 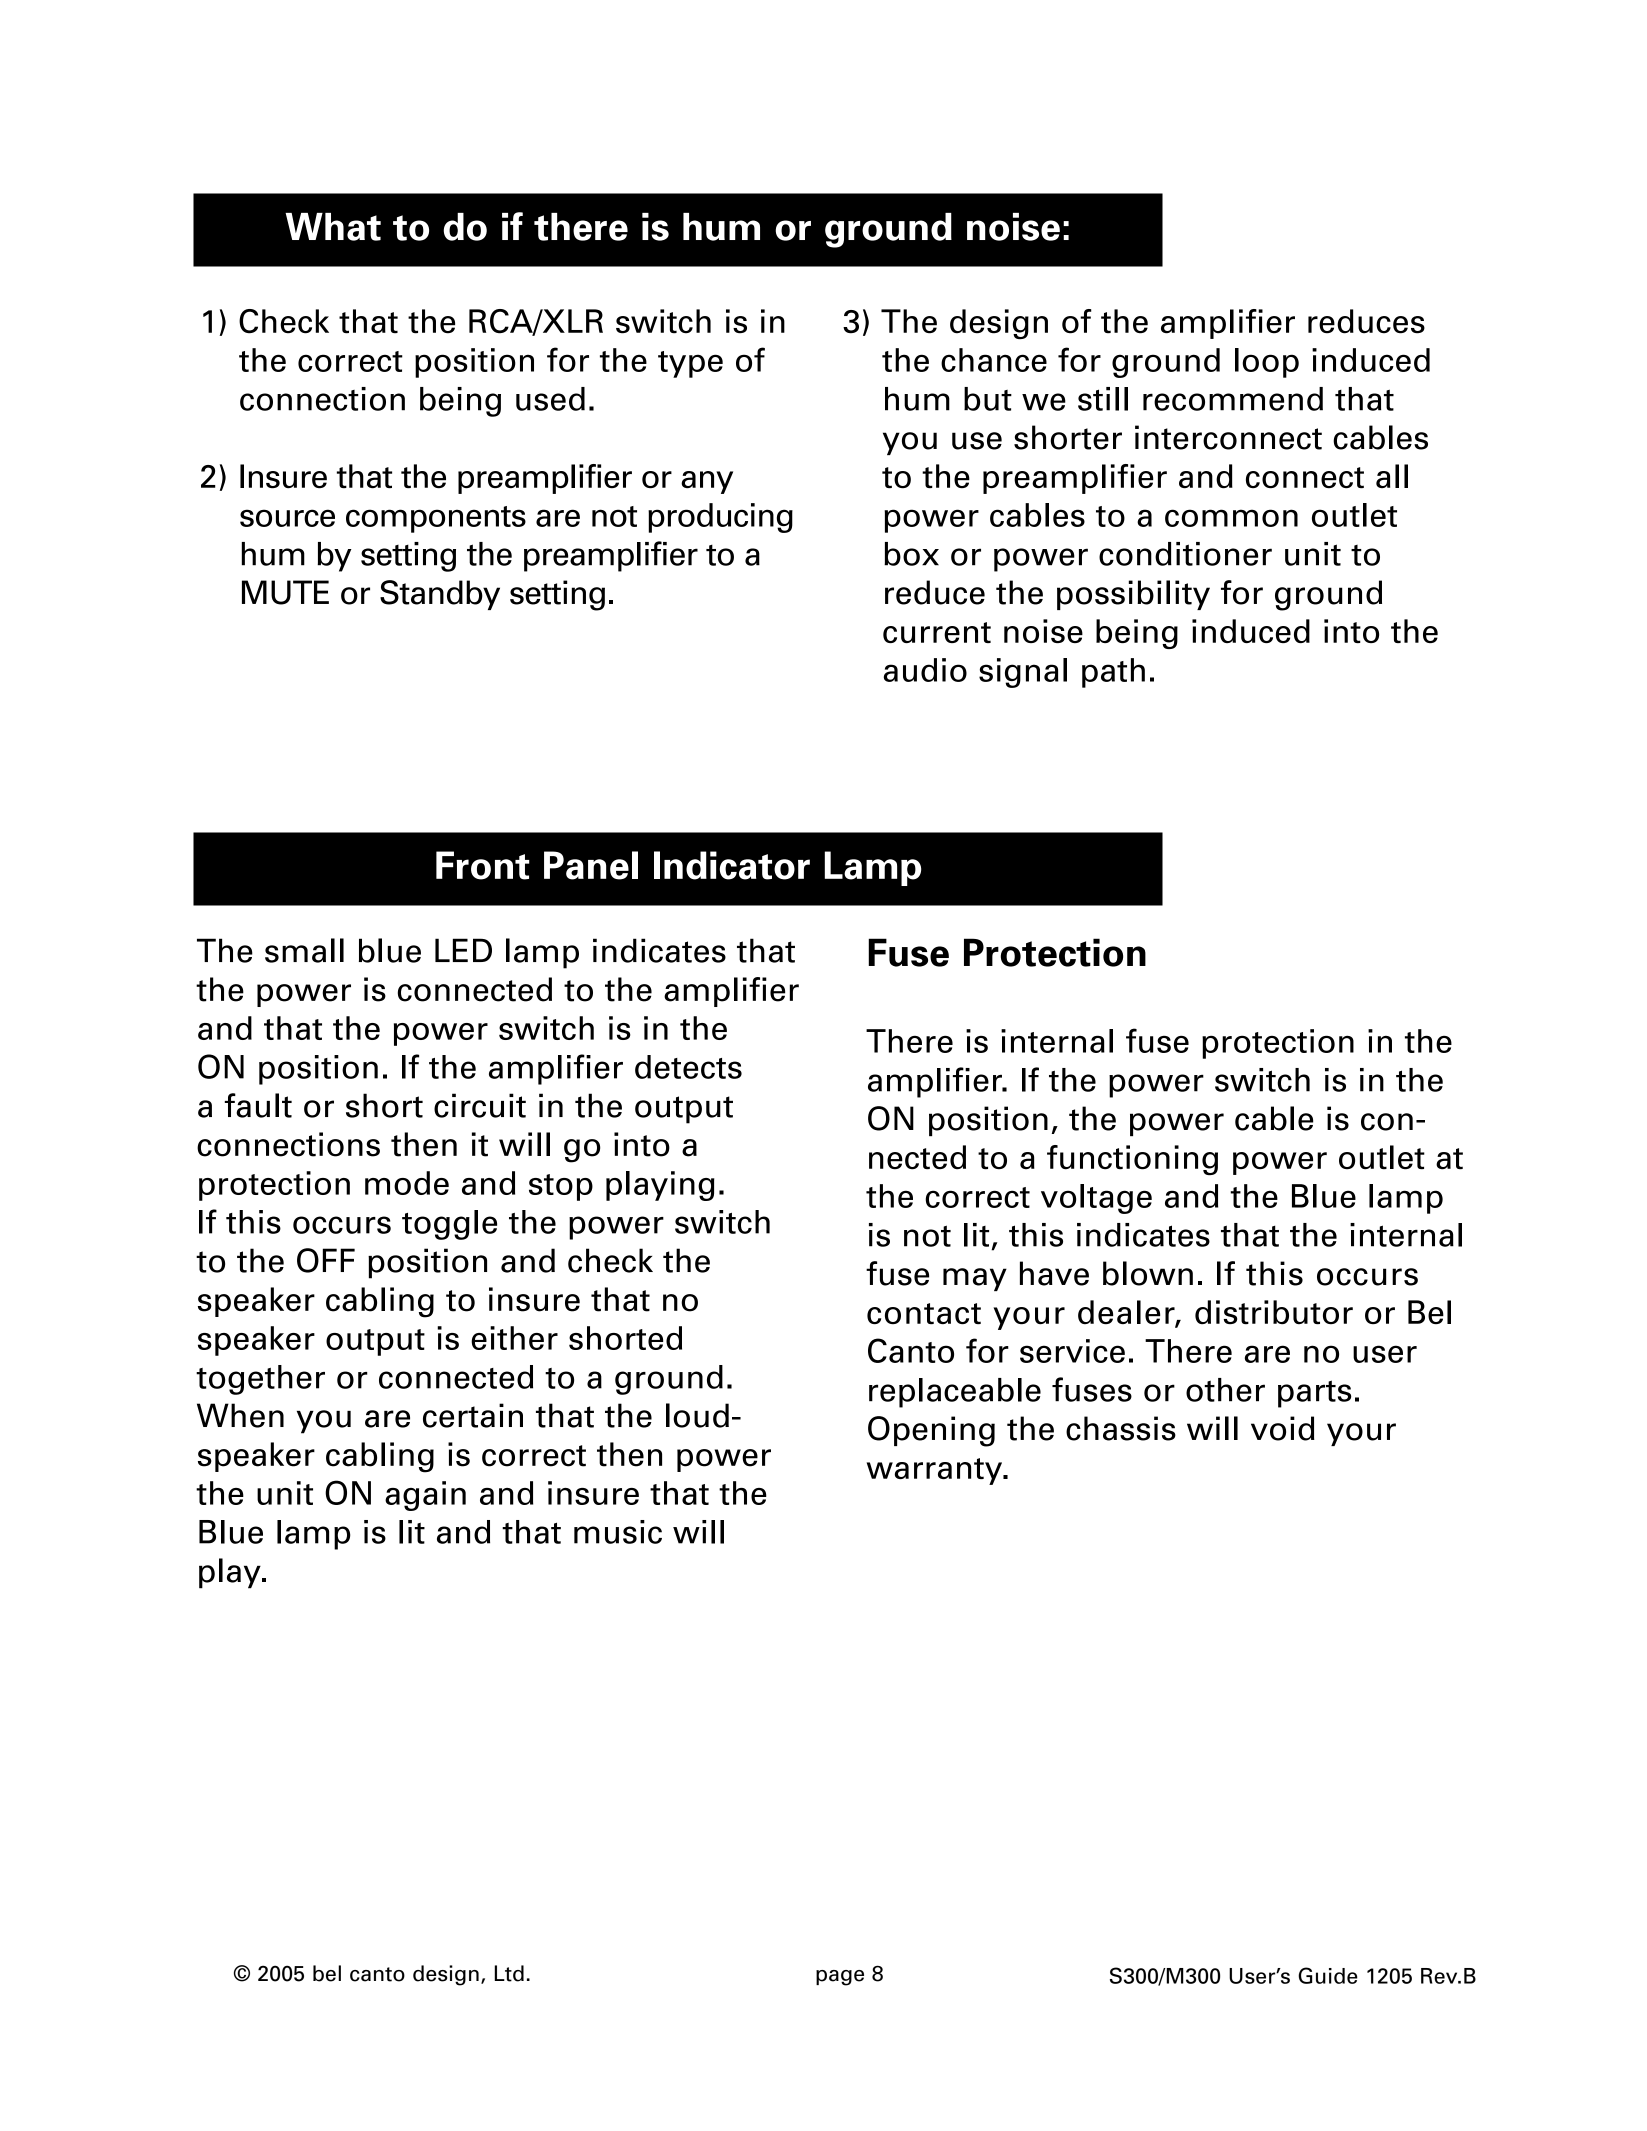 What do you see at coordinates (1133, 595) in the document?
I see `possibility` at bounding box center [1133, 595].
